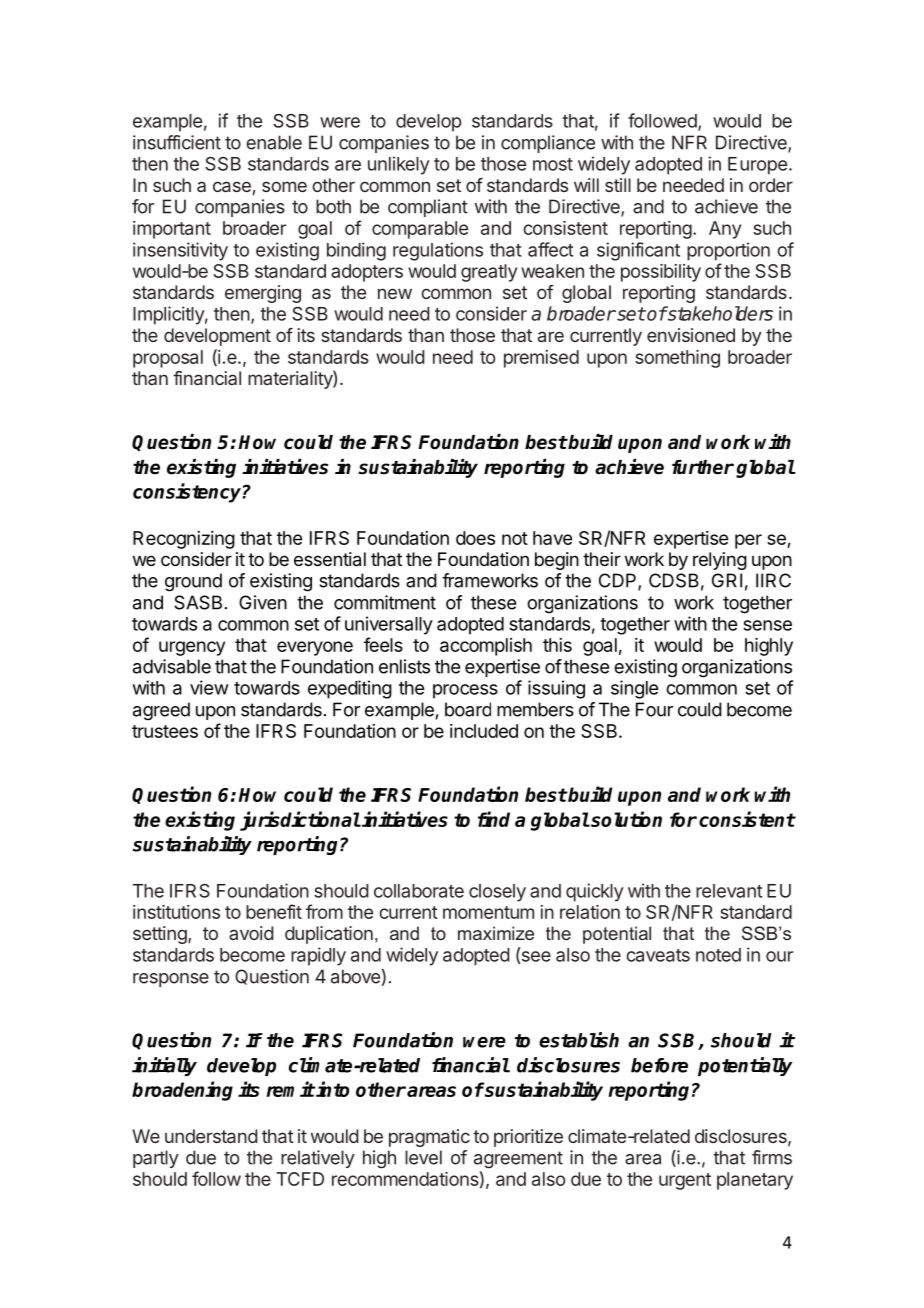 The height and width of the image is (1308, 924). I want to click on Four, so click(654, 709).
